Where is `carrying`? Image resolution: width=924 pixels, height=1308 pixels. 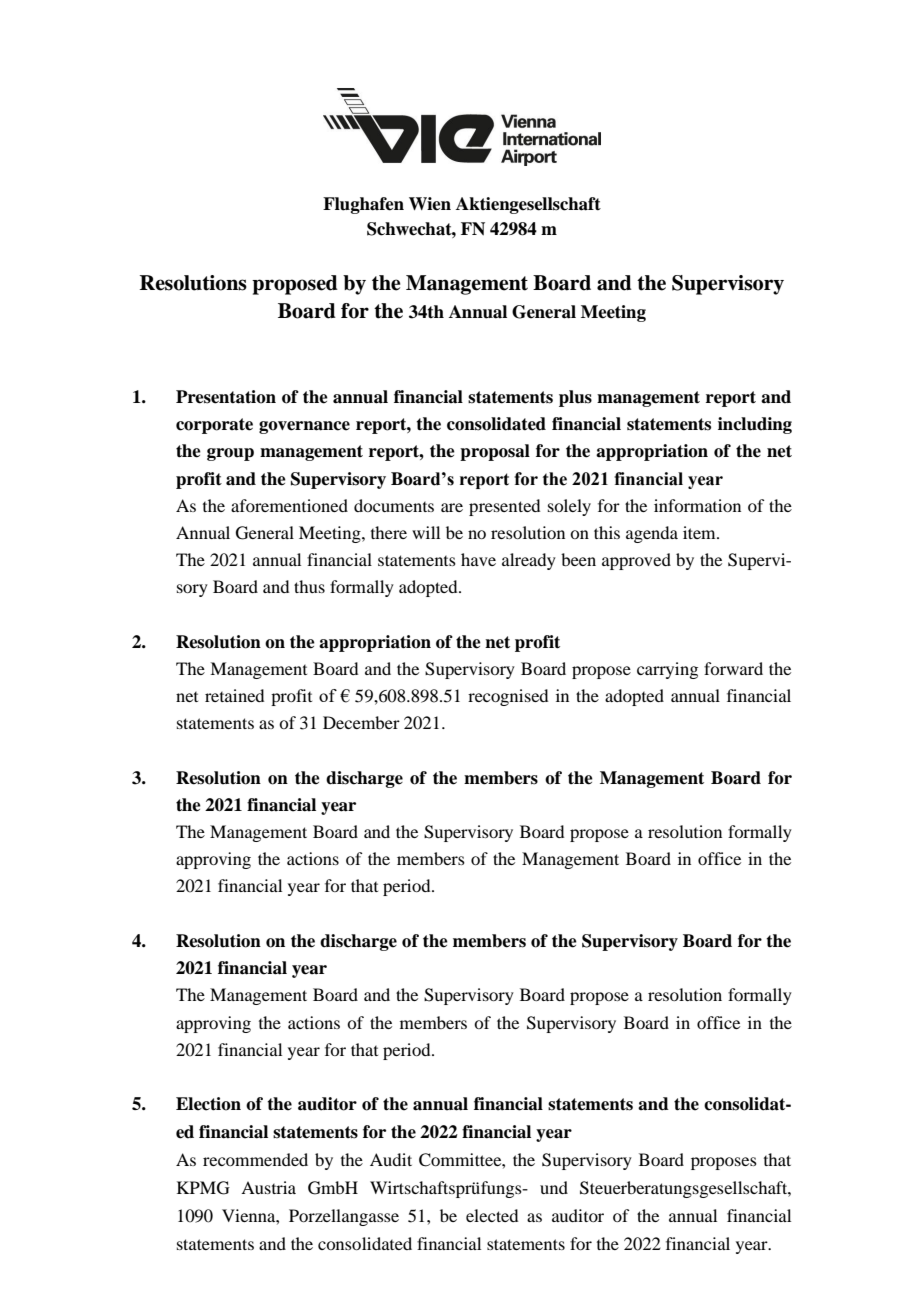
carrying is located at coordinates (667, 670).
